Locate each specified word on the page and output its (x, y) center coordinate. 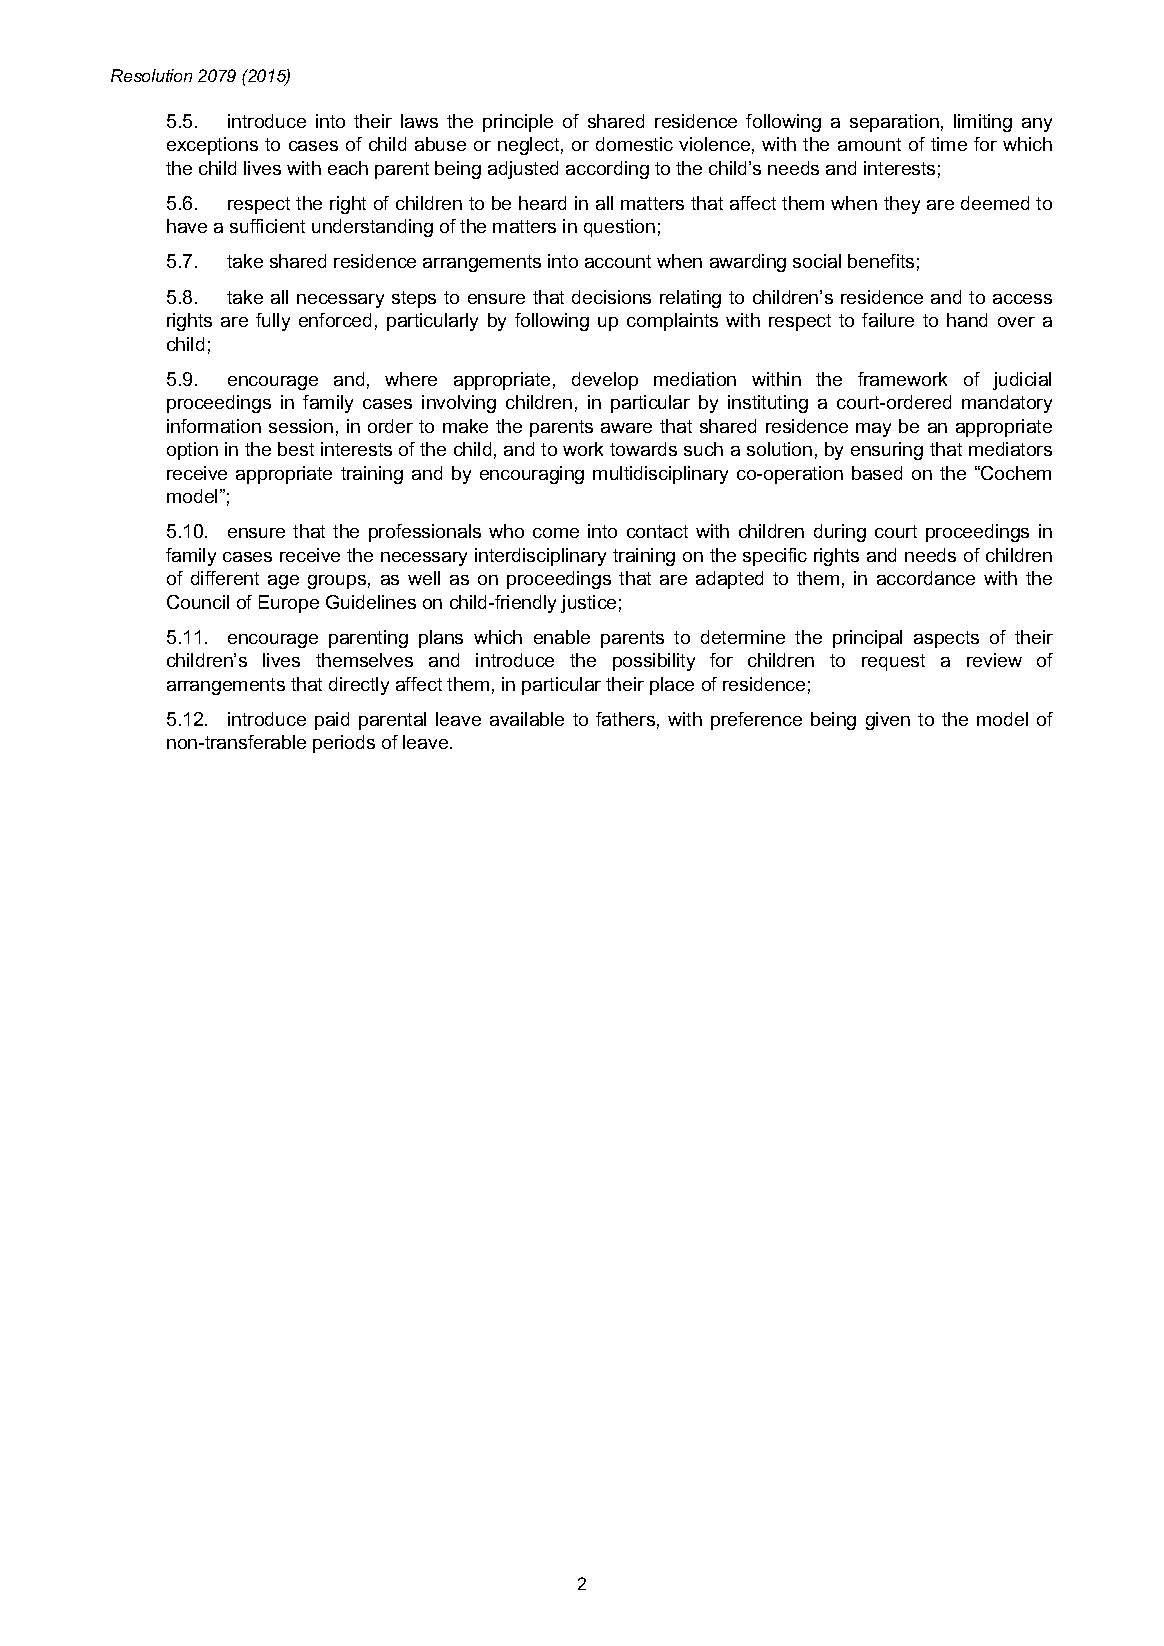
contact (657, 531)
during (840, 533)
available (527, 719)
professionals (425, 533)
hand (967, 320)
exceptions (212, 146)
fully (273, 322)
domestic (634, 144)
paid (332, 721)
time (949, 144)
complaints (672, 322)
